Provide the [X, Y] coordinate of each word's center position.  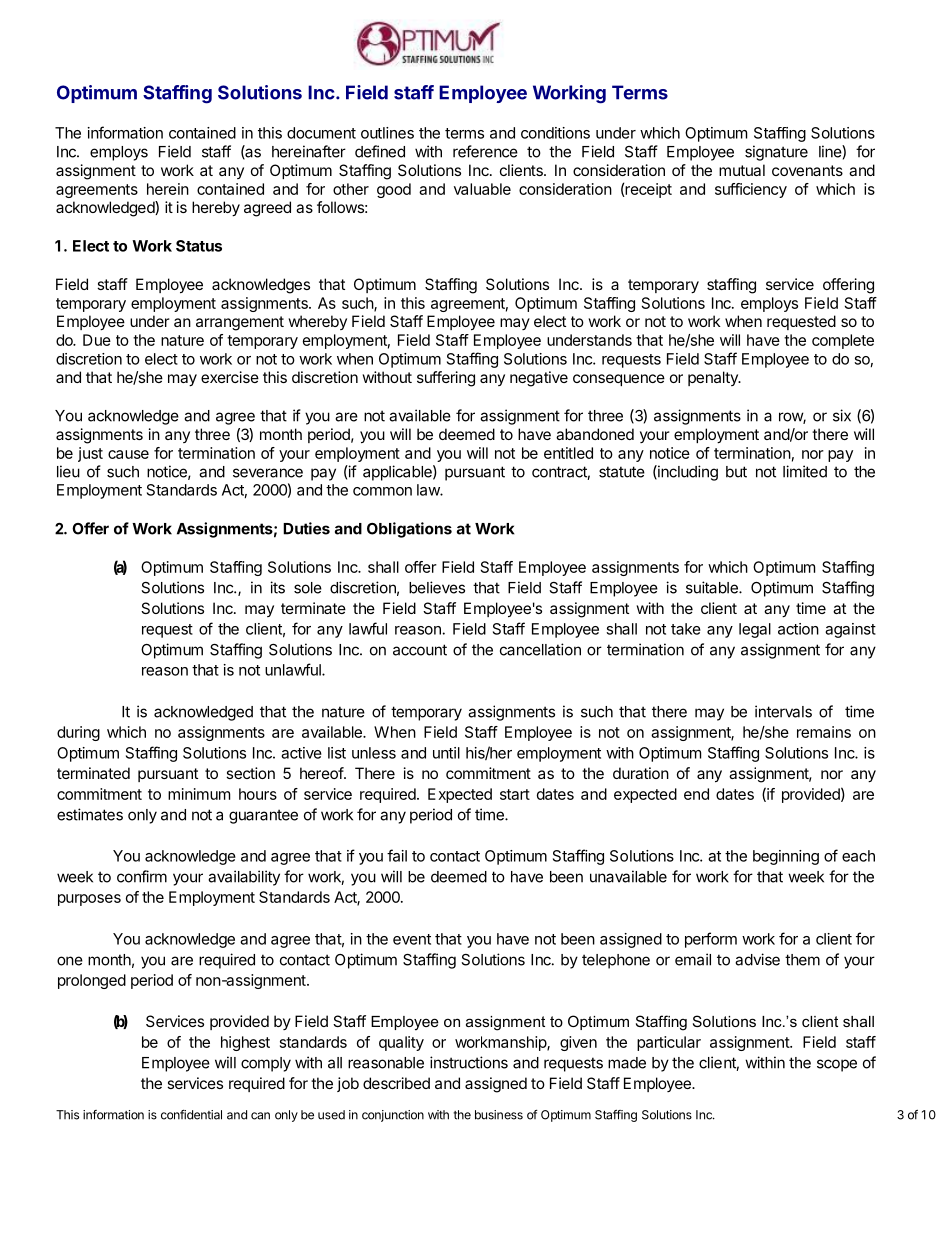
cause [128, 454]
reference [485, 151]
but [736, 472]
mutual [742, 170]
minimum [199, 794]
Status [199, 246]
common [382, 491]
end [696, 794]
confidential [191, 1115]
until [446, 753]
